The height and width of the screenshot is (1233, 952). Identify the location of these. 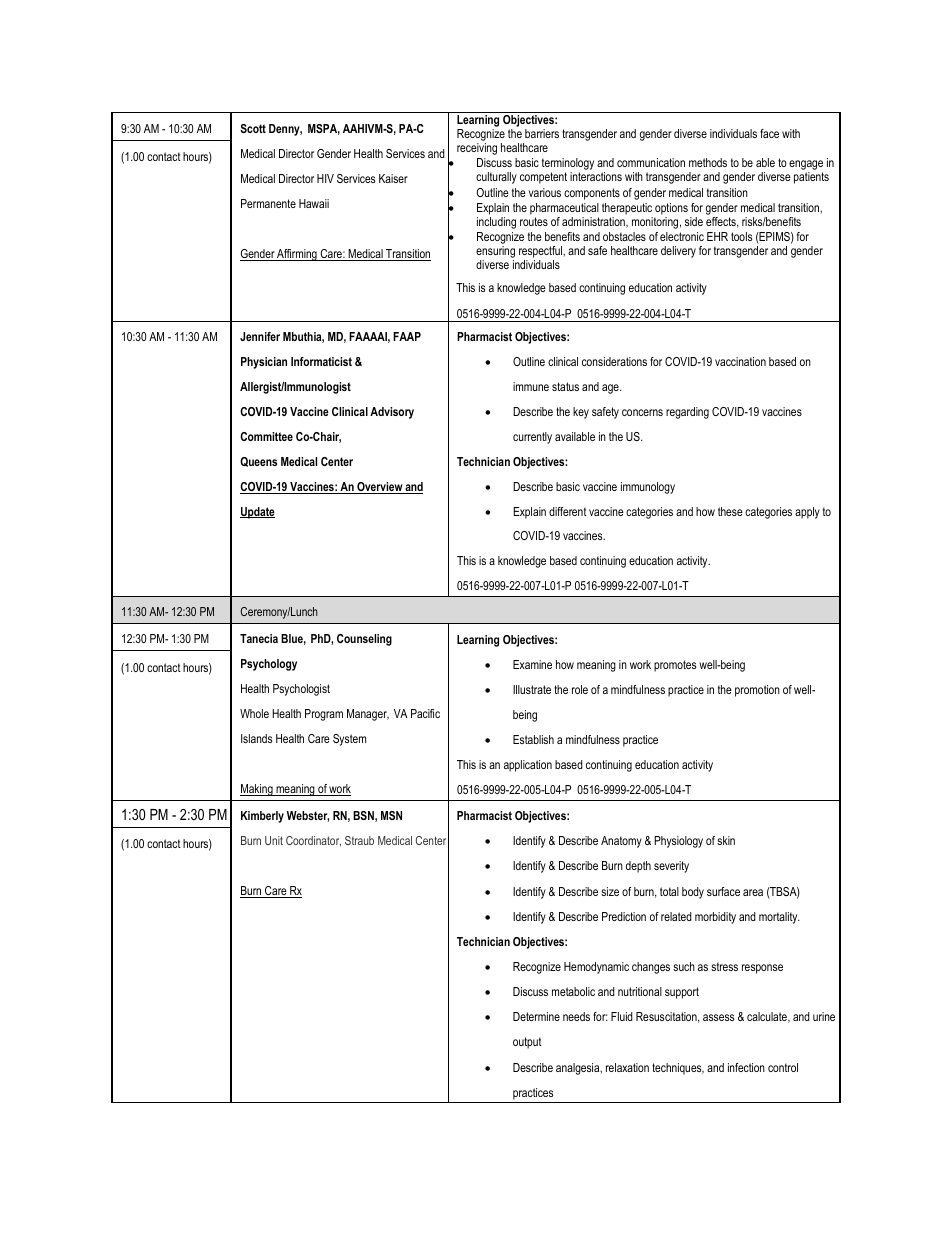
(730, 511).
